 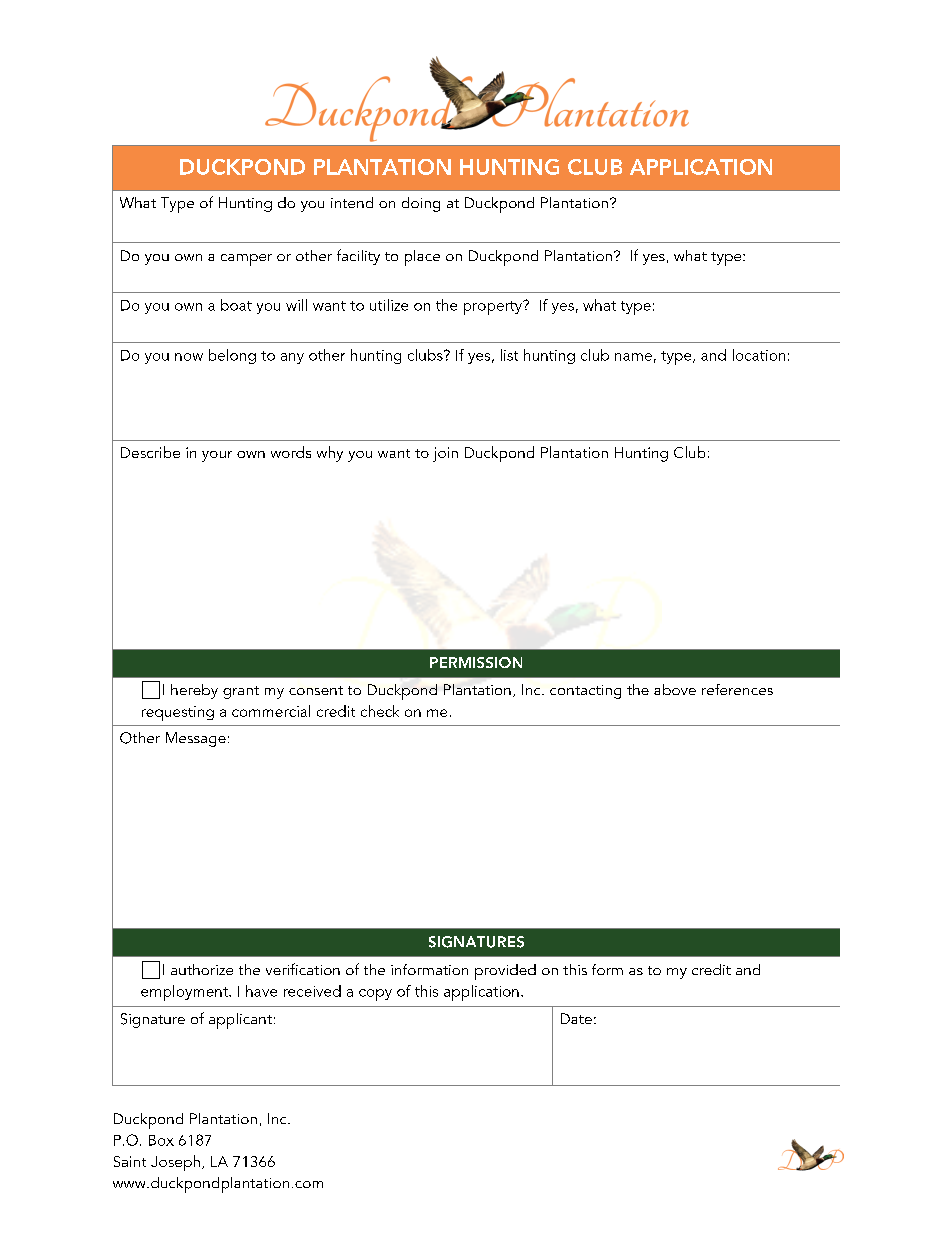 I want to click on PERMISSION, so click(x=476, y=662).
